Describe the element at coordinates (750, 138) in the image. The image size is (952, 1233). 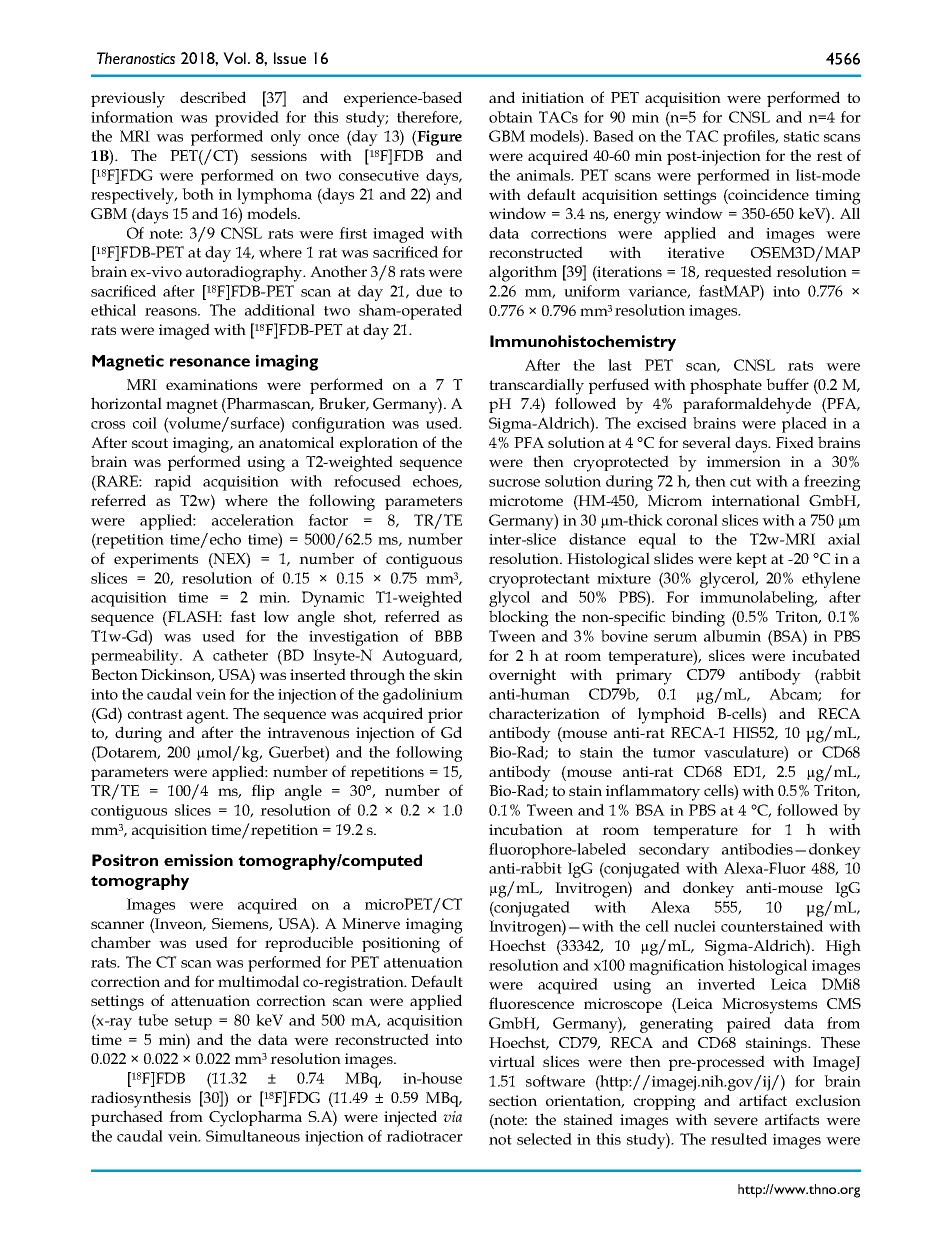
I see `profiles` at that location.
